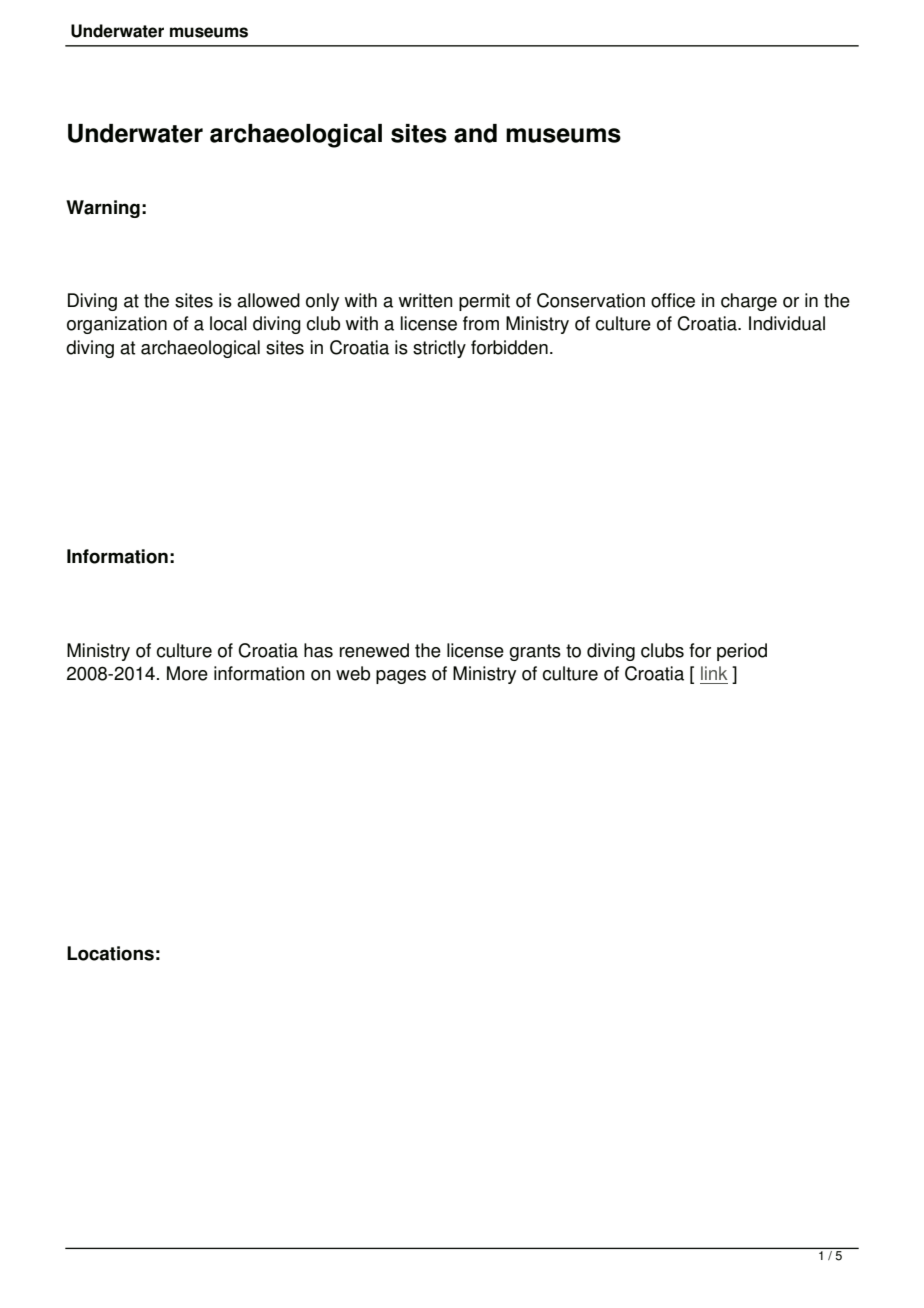 This screenshot has height=1308, width=924. I want to click on Warning, so click(103, 209).
